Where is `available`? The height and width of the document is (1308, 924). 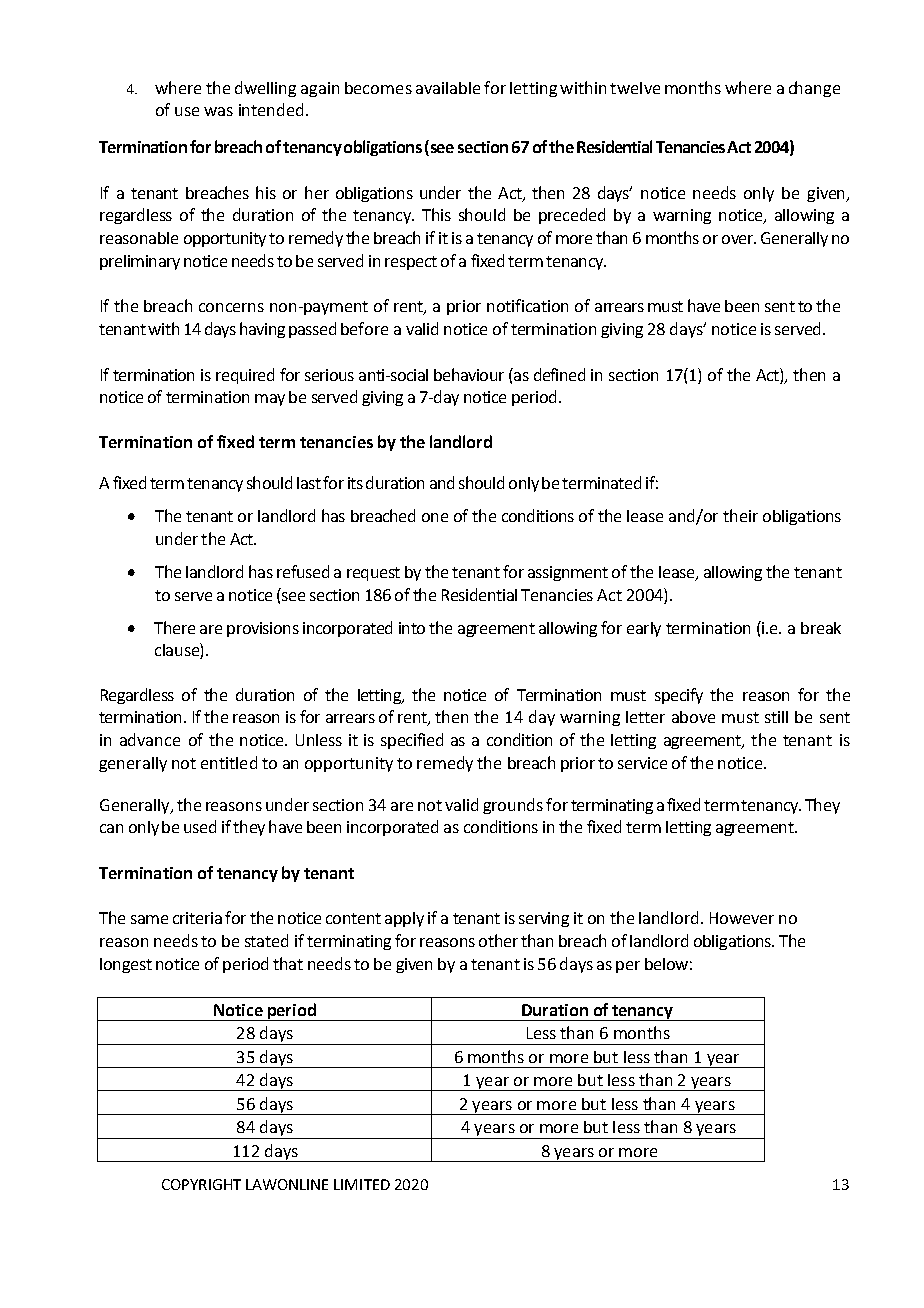
available is located at coordinates (448, 88).
